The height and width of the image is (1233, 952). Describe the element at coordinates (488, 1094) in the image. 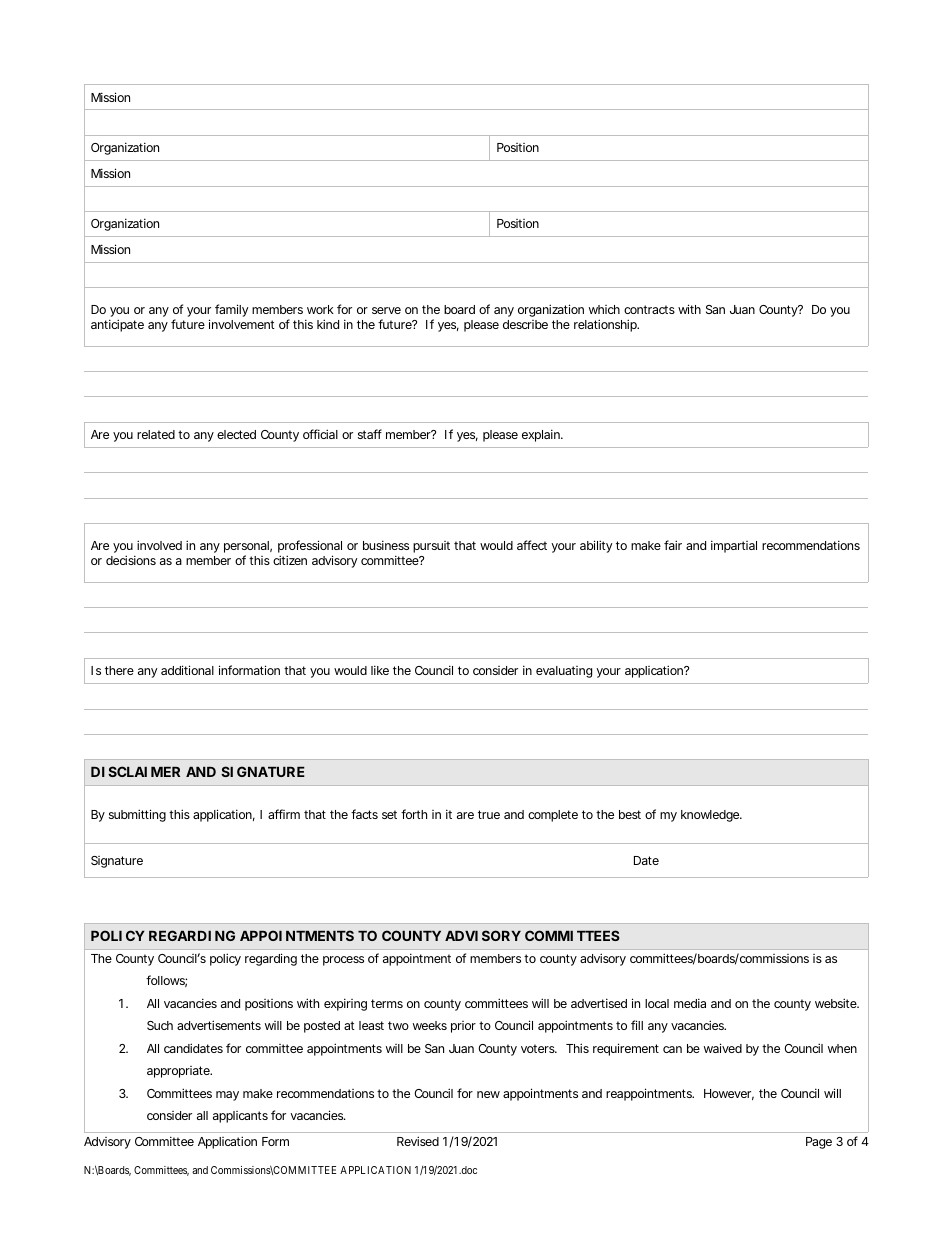

I see `new` at that location.
